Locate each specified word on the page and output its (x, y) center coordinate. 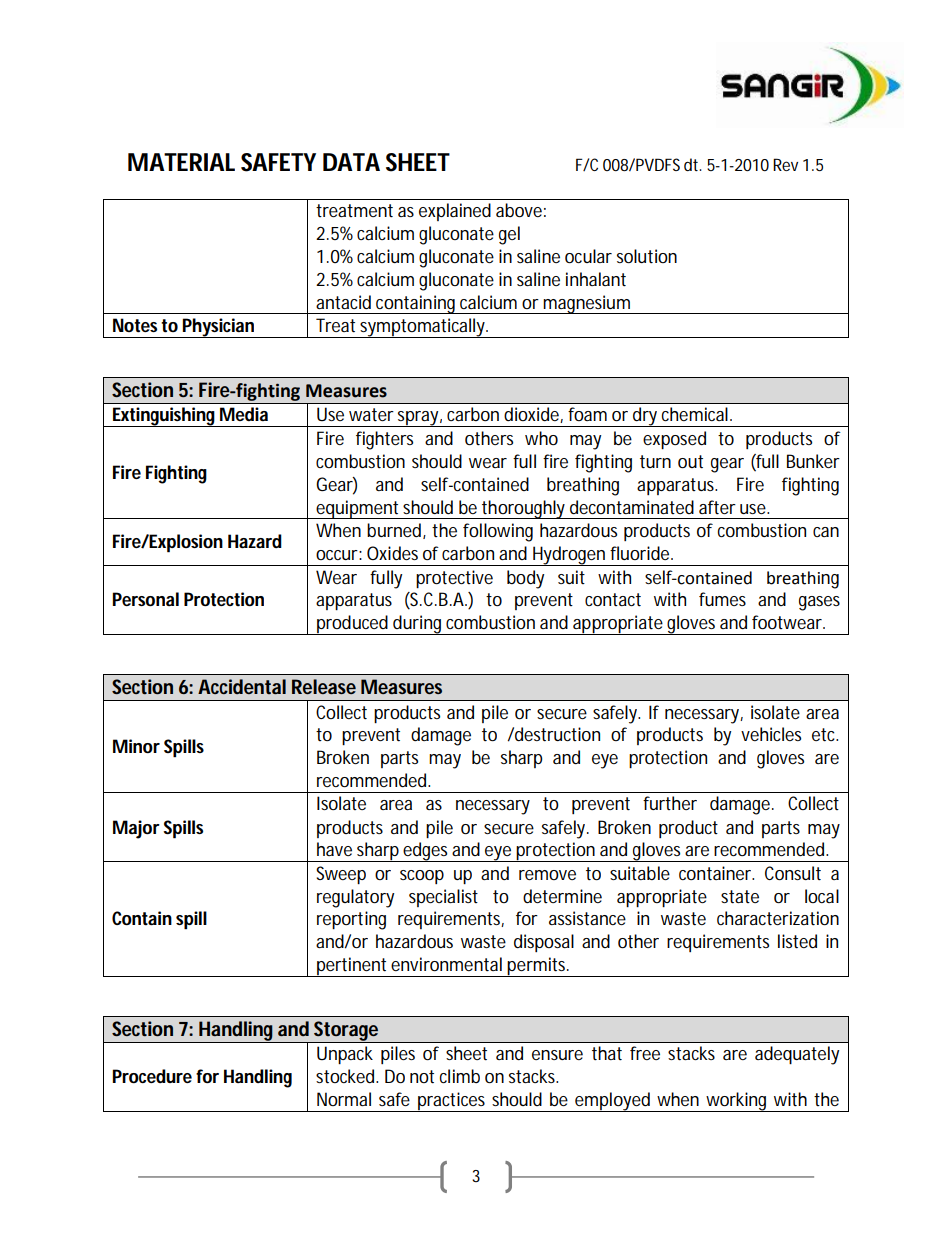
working (736, 1102)
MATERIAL (181, 162)
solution (647, 256)
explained (455, 212)
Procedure (152, 1076)
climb (460, 1076)
